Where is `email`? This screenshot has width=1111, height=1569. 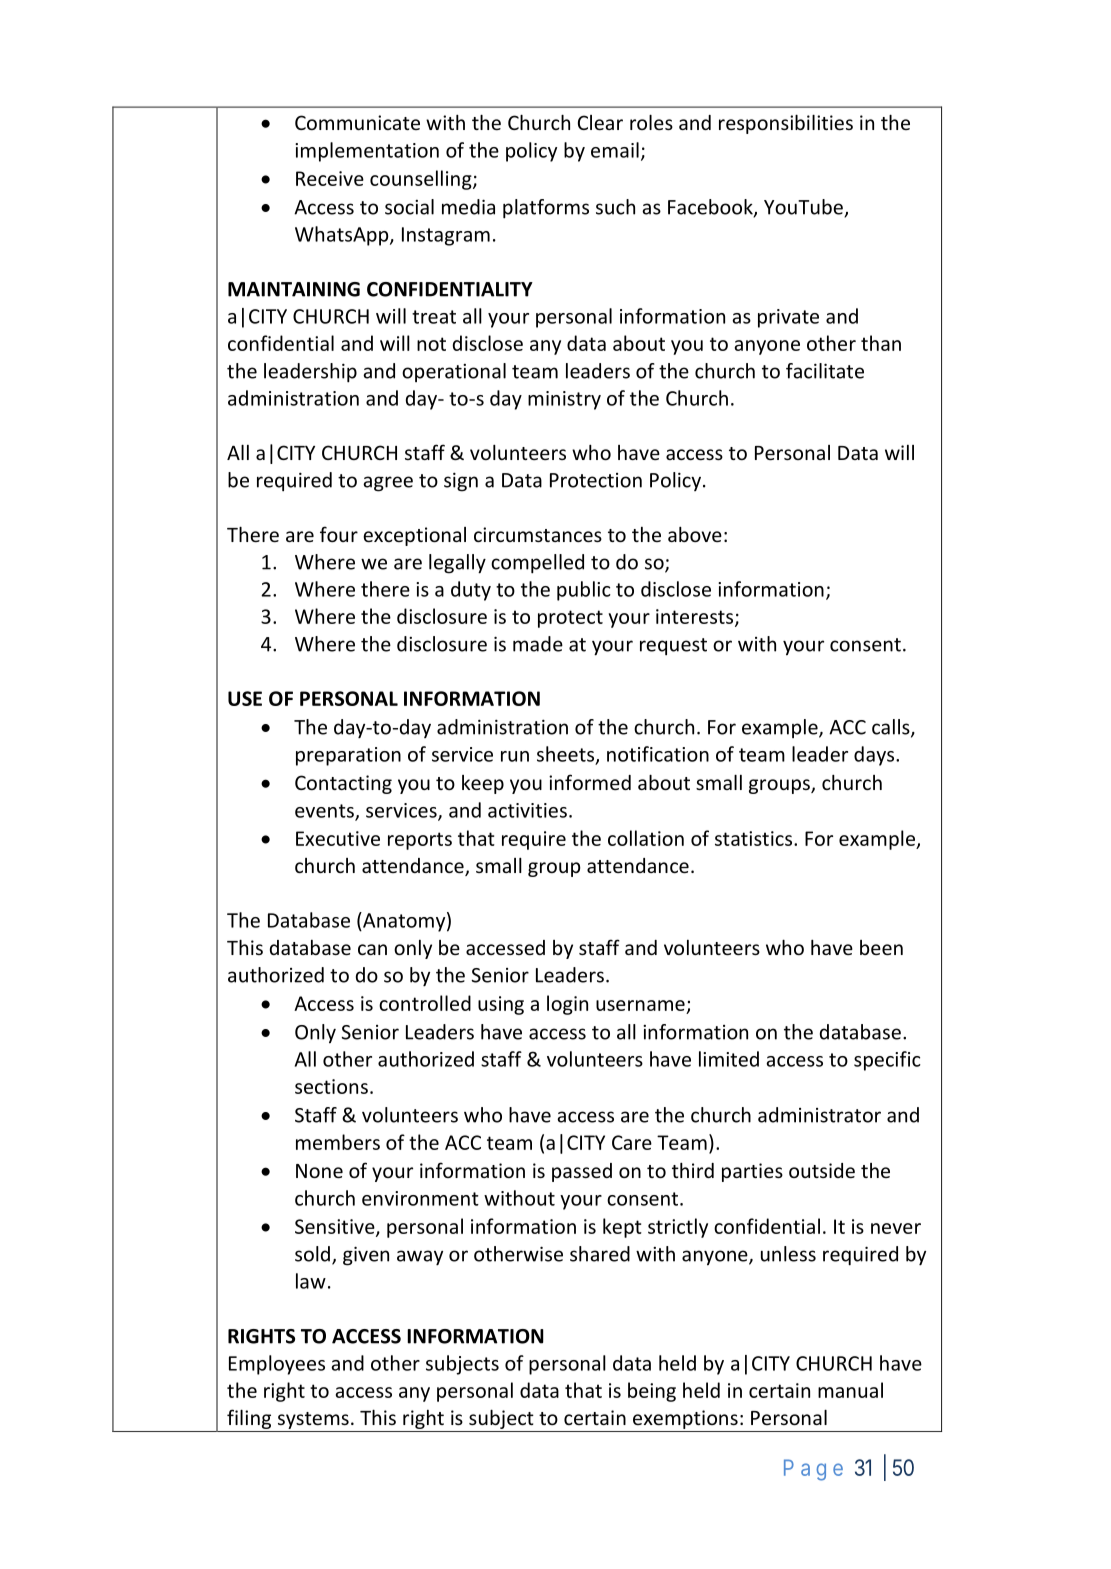
email is located at coordinates (615, 150).
